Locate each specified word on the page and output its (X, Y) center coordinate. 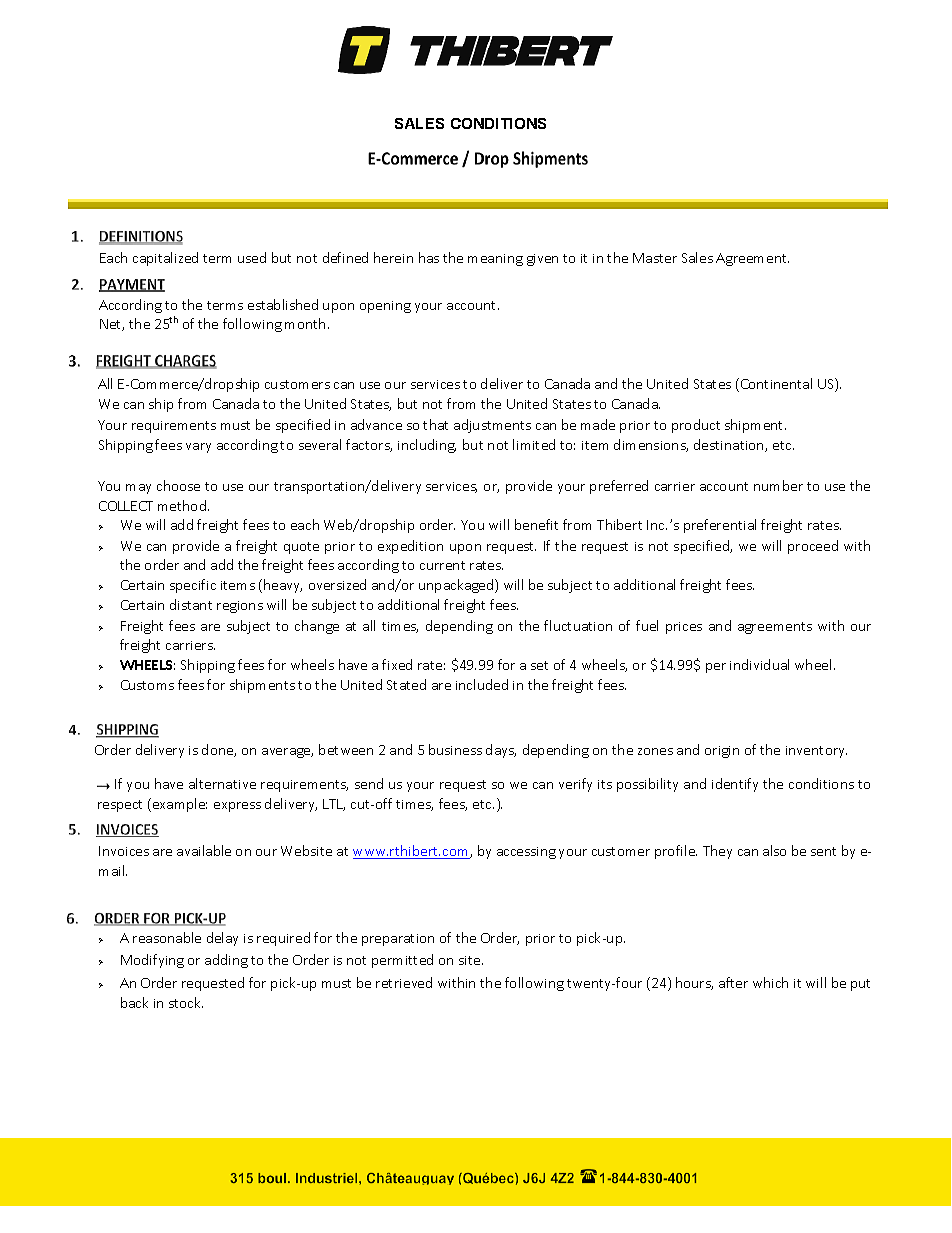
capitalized (165, 259)
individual (759, 664)
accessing (526, 853)
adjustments (492, 426)
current (442, 565)
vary (198, 448)
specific (193, 586)
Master (655, 258)
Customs (147, 685)
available (204, 850)
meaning (495, 260)
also (774, 850)
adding (226, 961)
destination (730, 445)
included (482, 684)
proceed (813, 547)
